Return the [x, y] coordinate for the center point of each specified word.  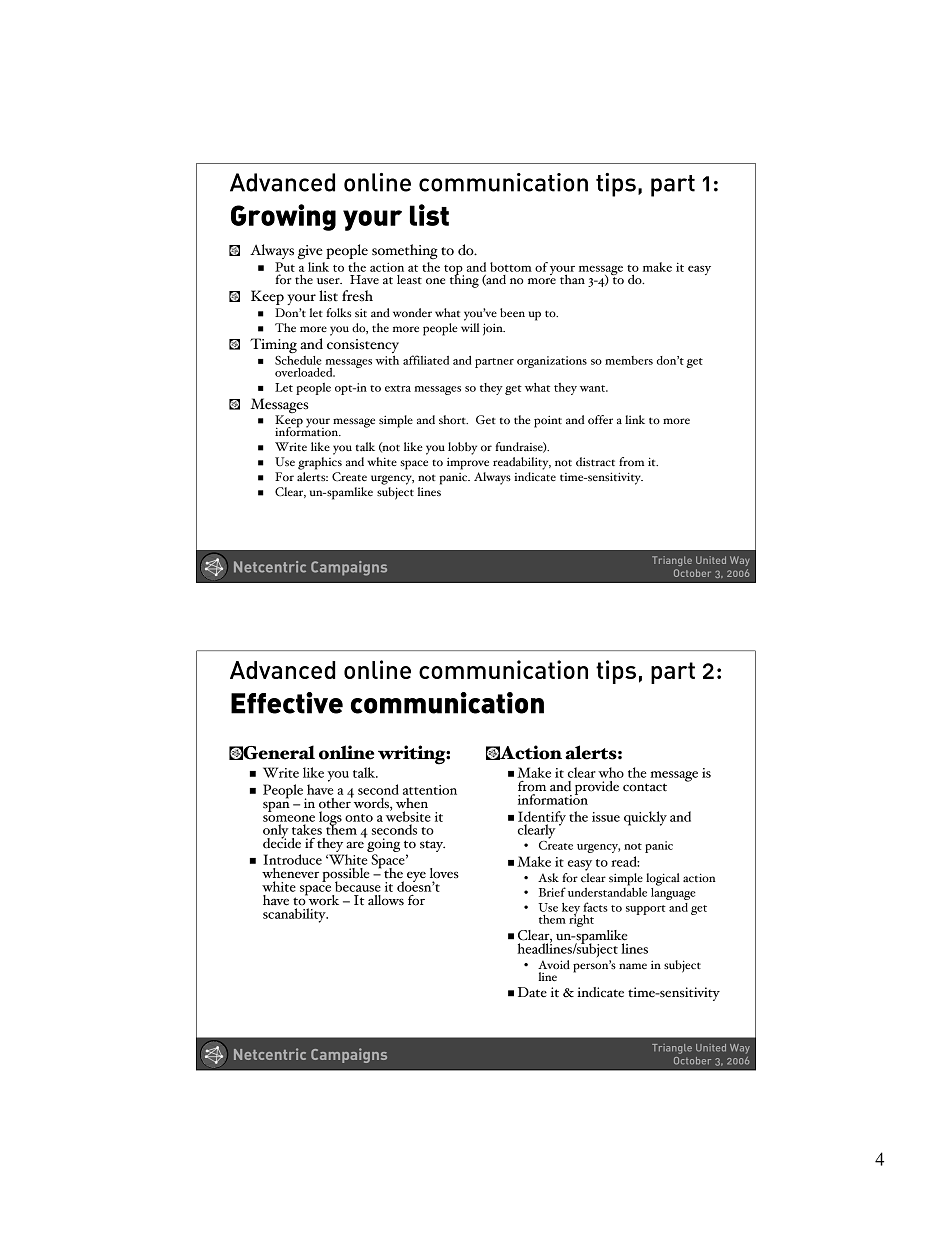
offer [600, 419]
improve [468, 464]
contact [645, 787]
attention [430, 790]
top [454, 271]
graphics [320, 463]
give [310, 252]
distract [595, 461]
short [453, 419]
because [358, 886]
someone [289, 818]
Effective [287, 703]
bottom [511, 267]
